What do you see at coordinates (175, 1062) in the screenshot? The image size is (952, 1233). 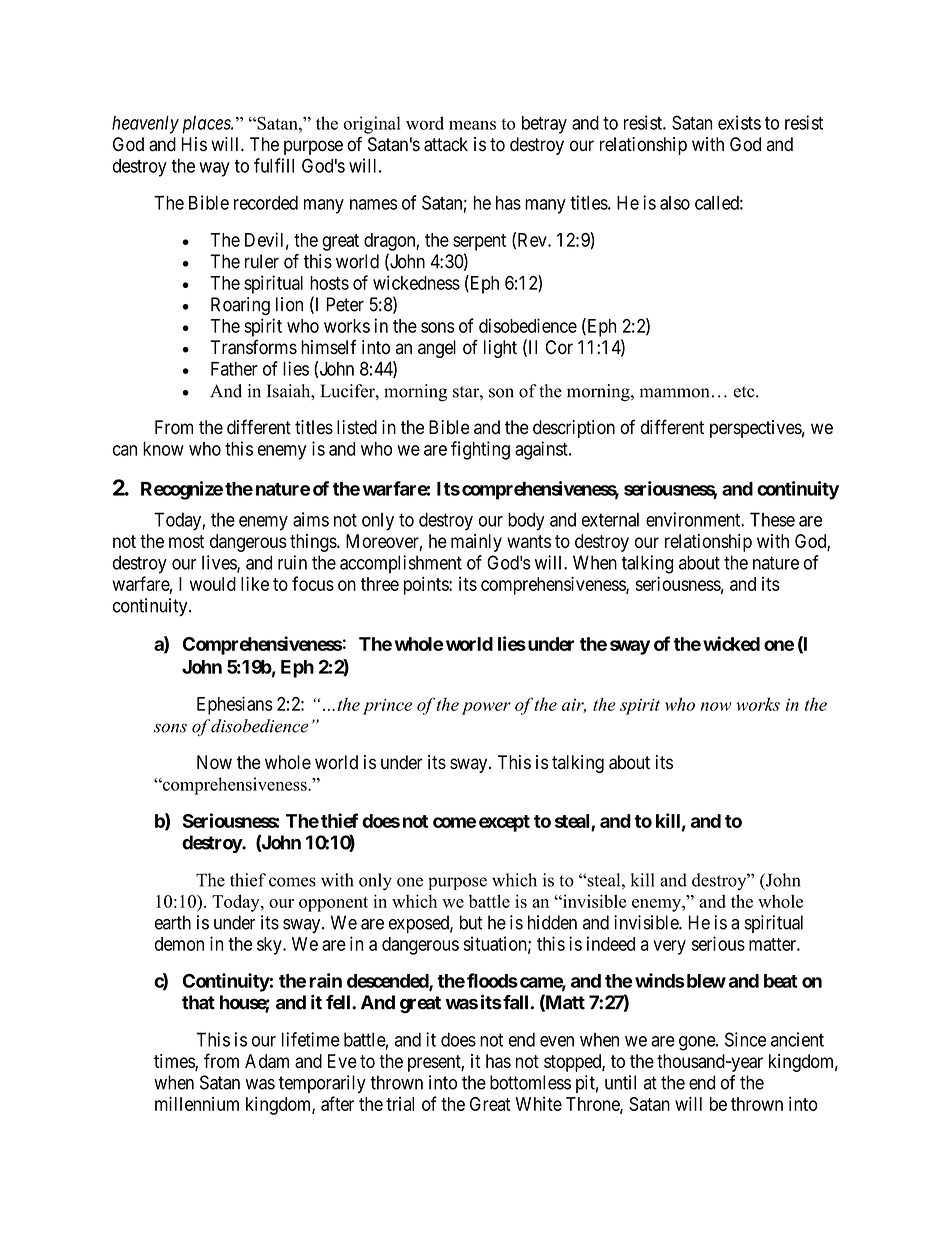 I see `times` at bounding box center [175, 1062].
